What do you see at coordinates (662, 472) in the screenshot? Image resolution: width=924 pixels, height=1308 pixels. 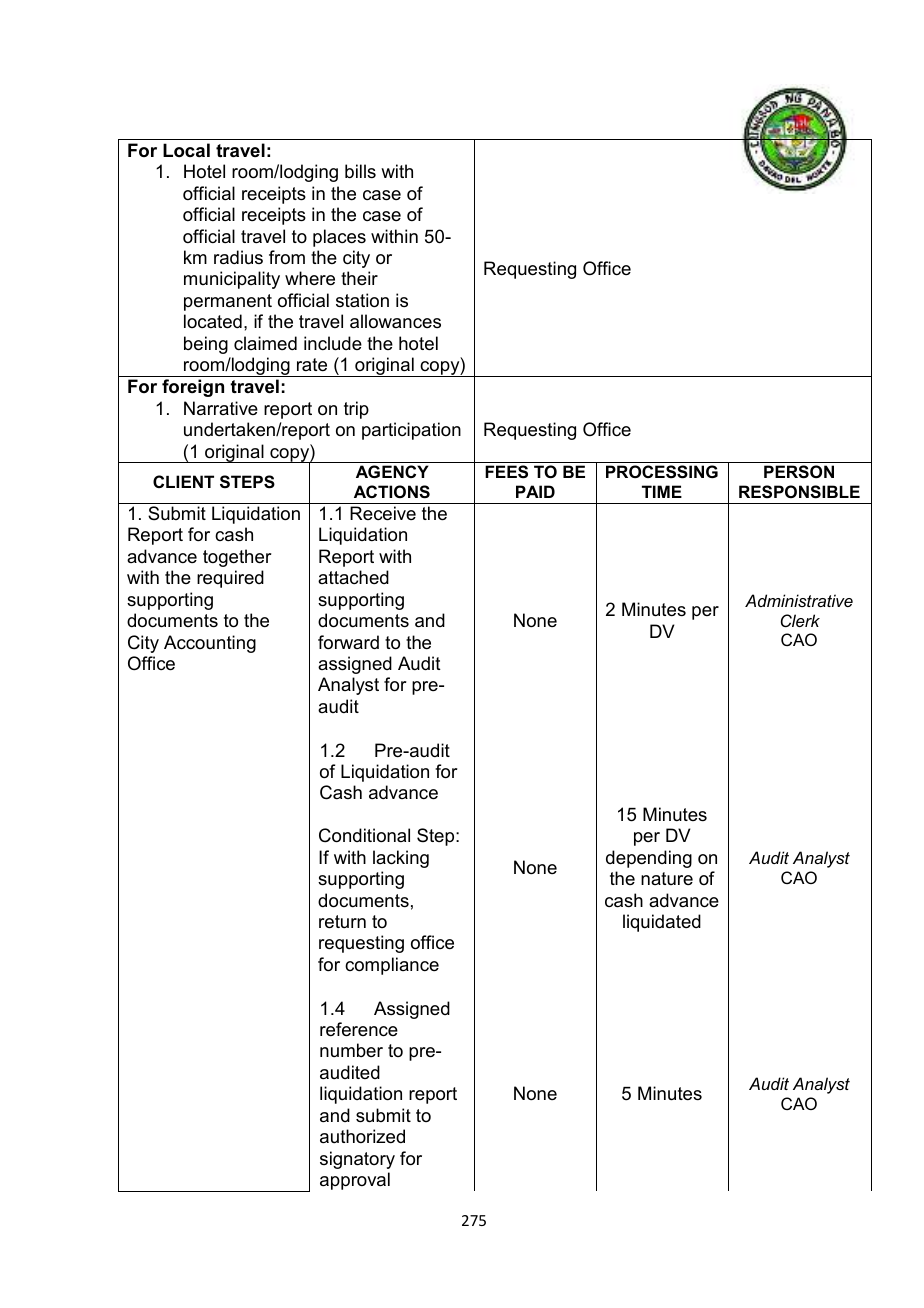 I see `PROCESSING` at bounding box center [662, 472].
